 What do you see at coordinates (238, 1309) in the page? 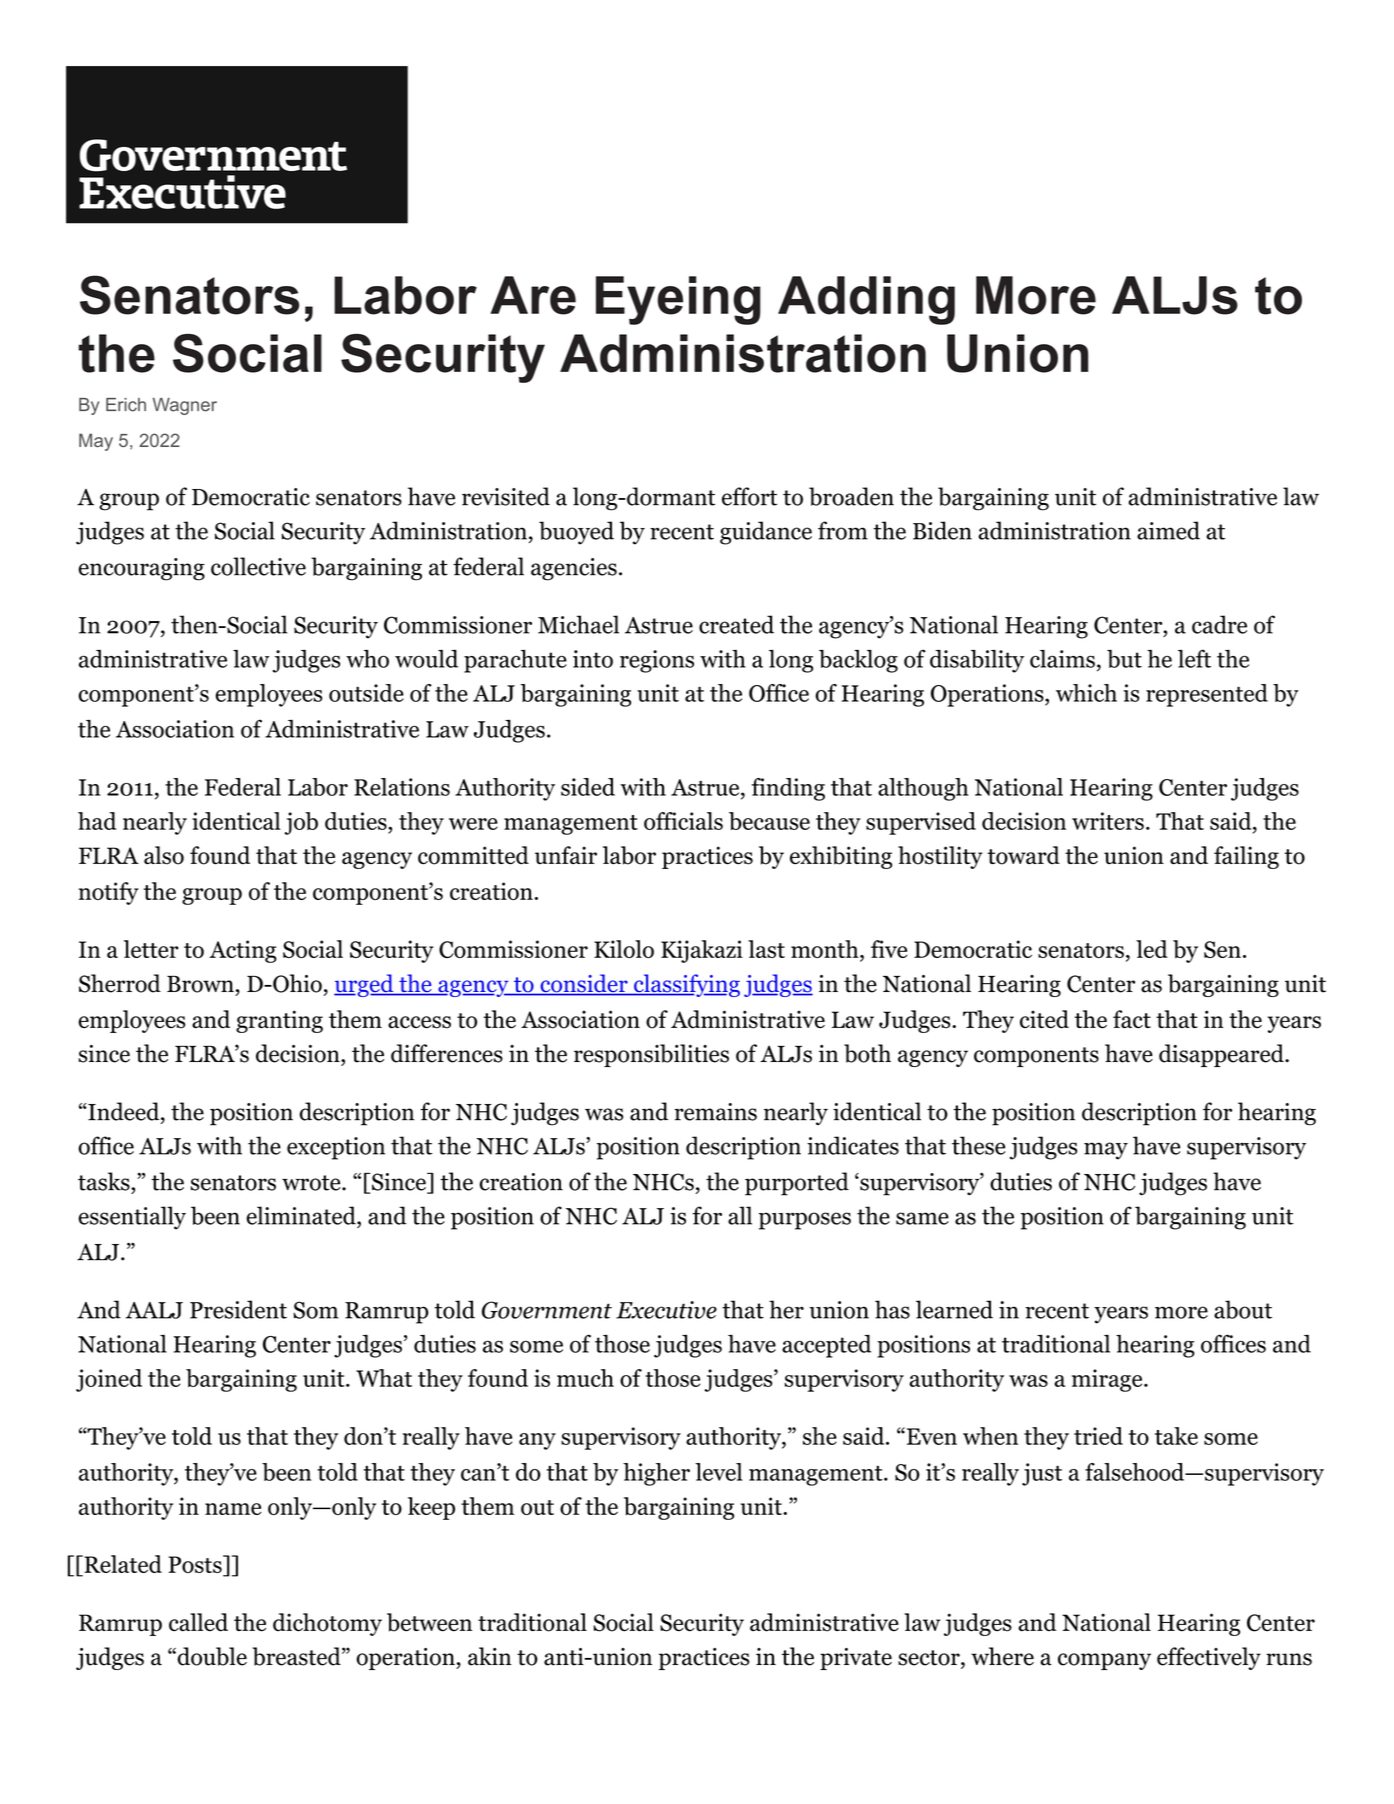
I see `President` at bounding box center [238, 1309].
